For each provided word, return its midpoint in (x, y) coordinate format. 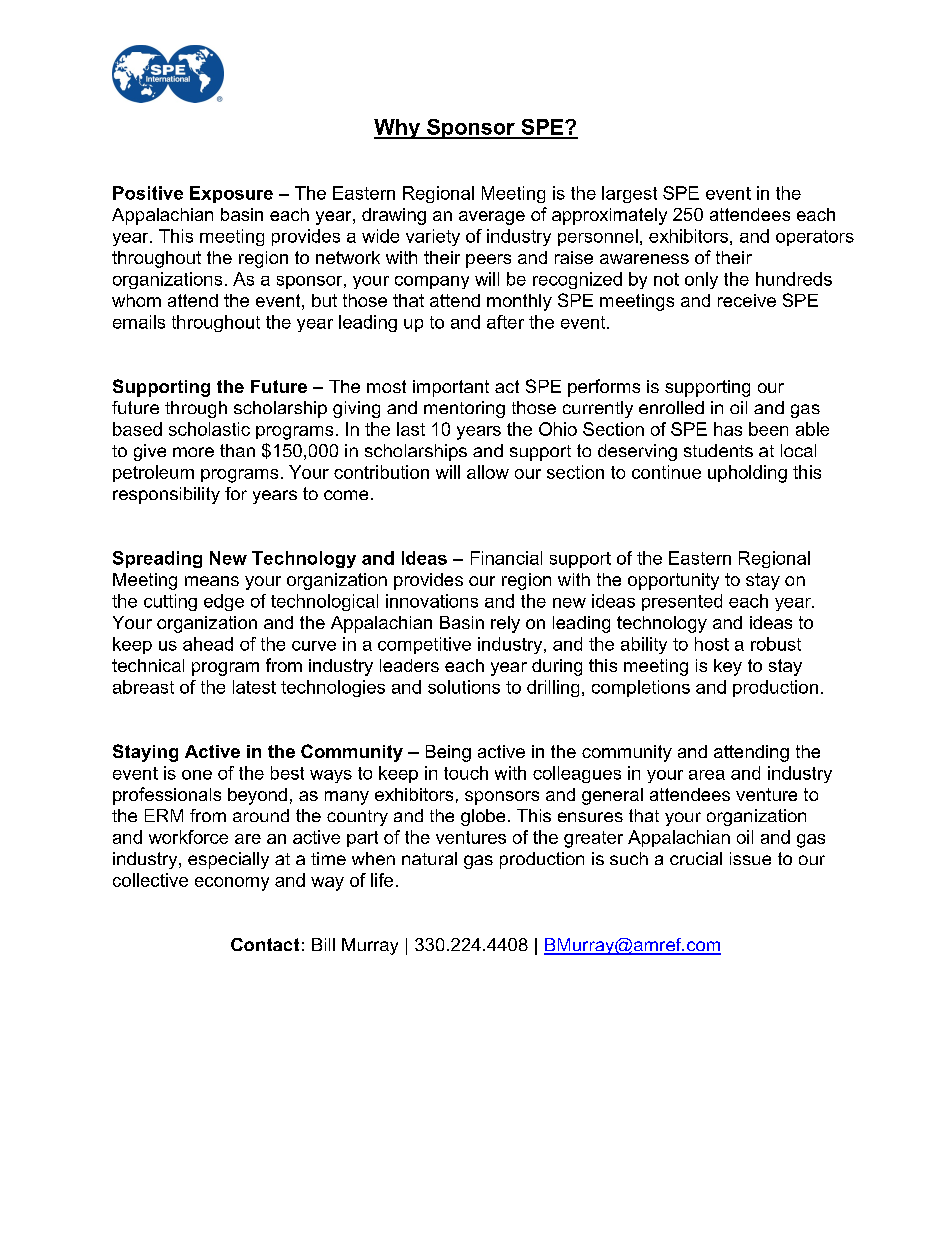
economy (232, 884)
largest (629, 194)
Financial (506, 558)
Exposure (231, 194)
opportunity (673, 581)
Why (398, 129)
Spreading (157, 559)
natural (429, 858)
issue (750, 858)
